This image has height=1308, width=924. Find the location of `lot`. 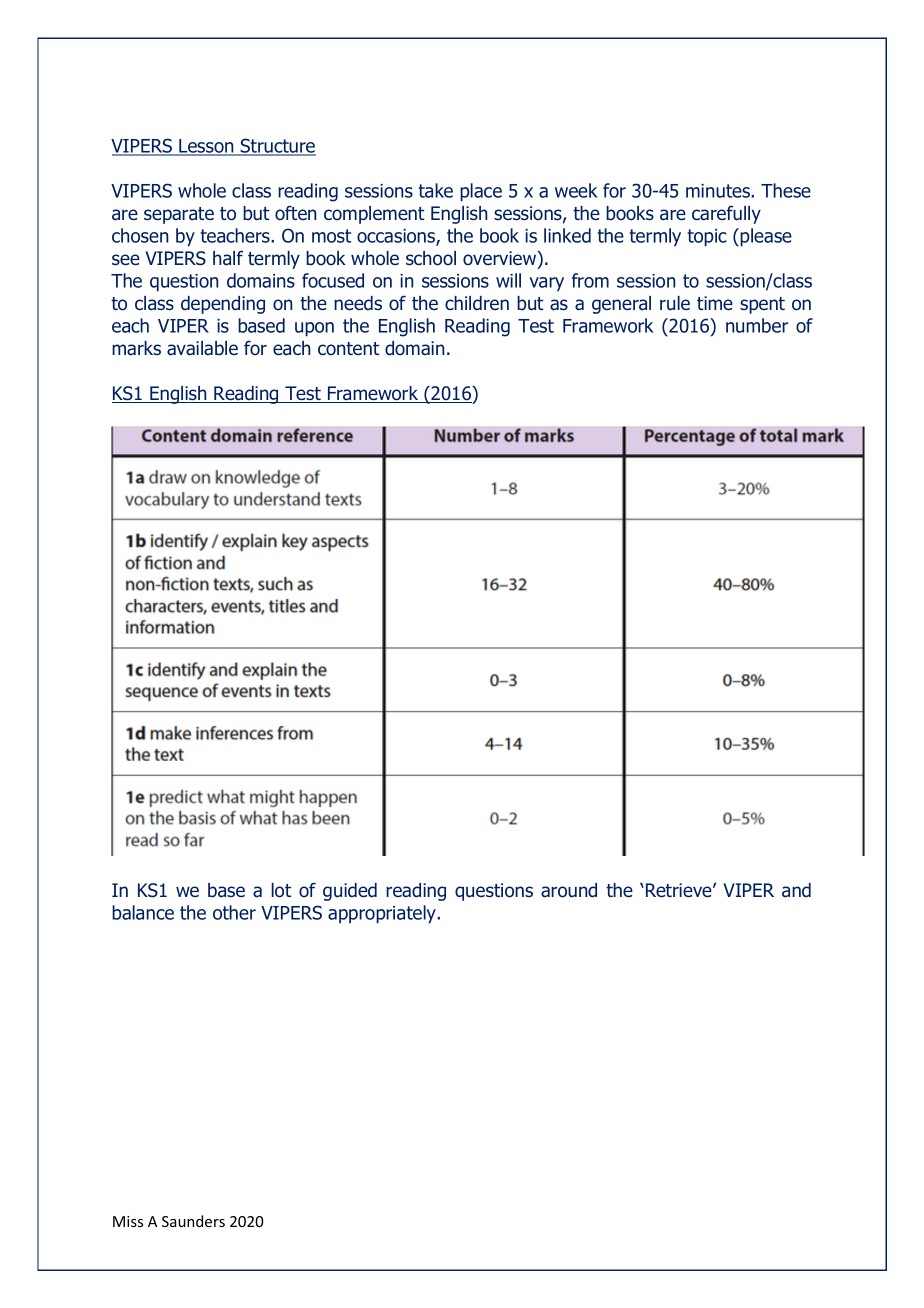

lot is located at coordinates (281, 890).
